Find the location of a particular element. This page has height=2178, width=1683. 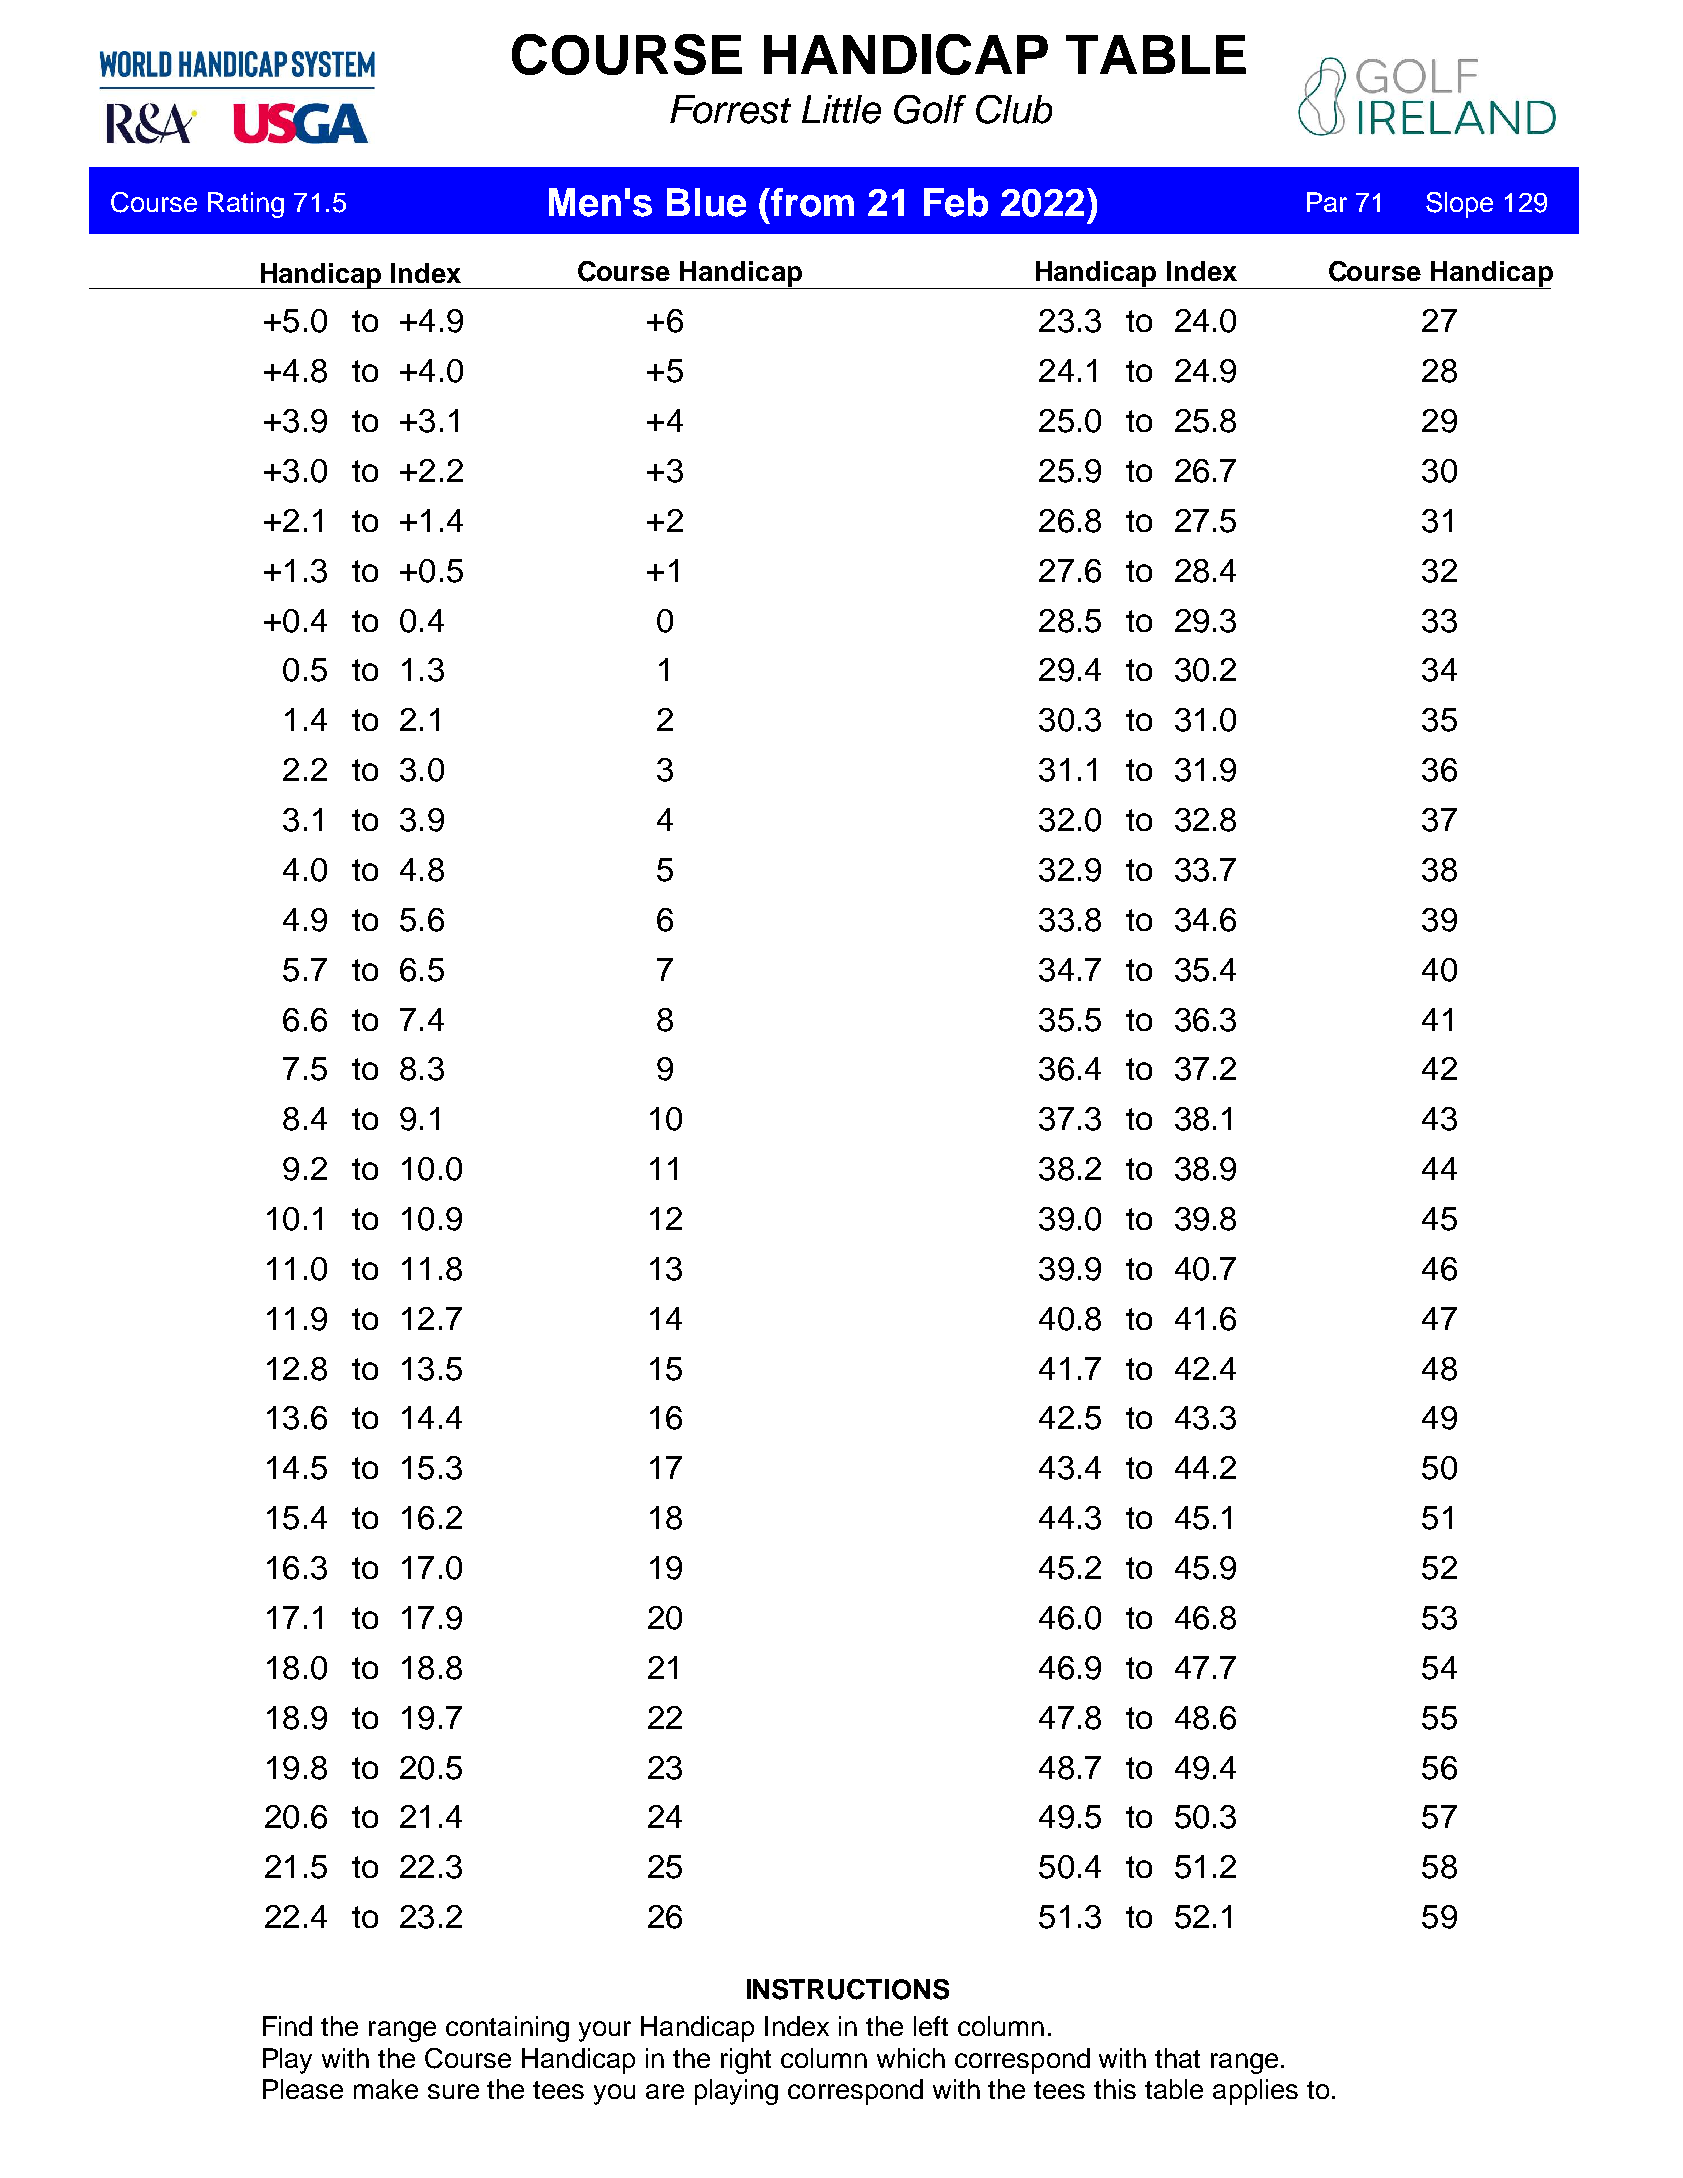

Slope is located at coordinates (1459, 205).
